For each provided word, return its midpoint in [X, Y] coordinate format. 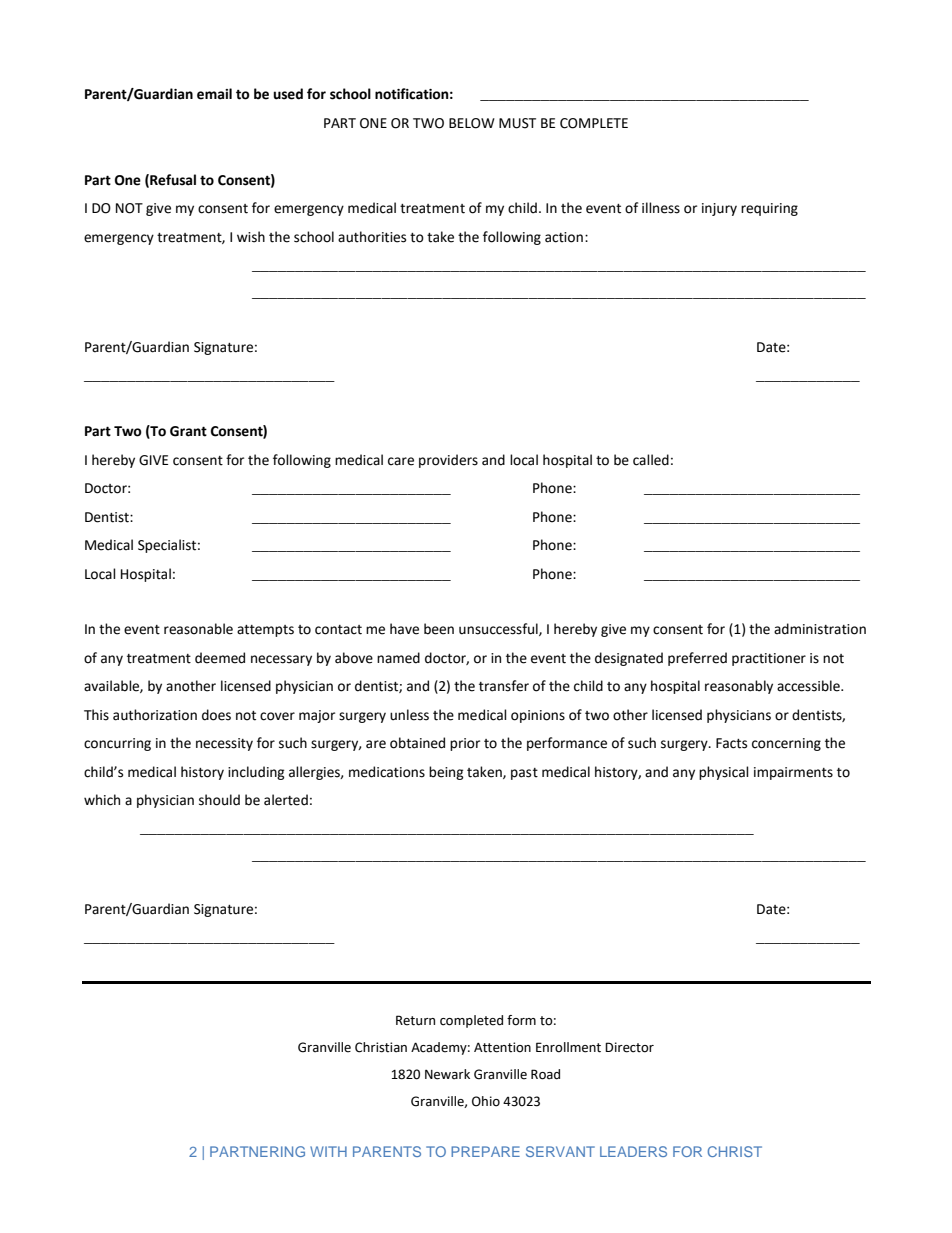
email [214, 94]
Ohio [486, 1101]
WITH [328, 1151]
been [439, 629]
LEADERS [633, 1151]
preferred [697, 659]
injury [719, 209]
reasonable [198, 629]
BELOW [472, 123]
